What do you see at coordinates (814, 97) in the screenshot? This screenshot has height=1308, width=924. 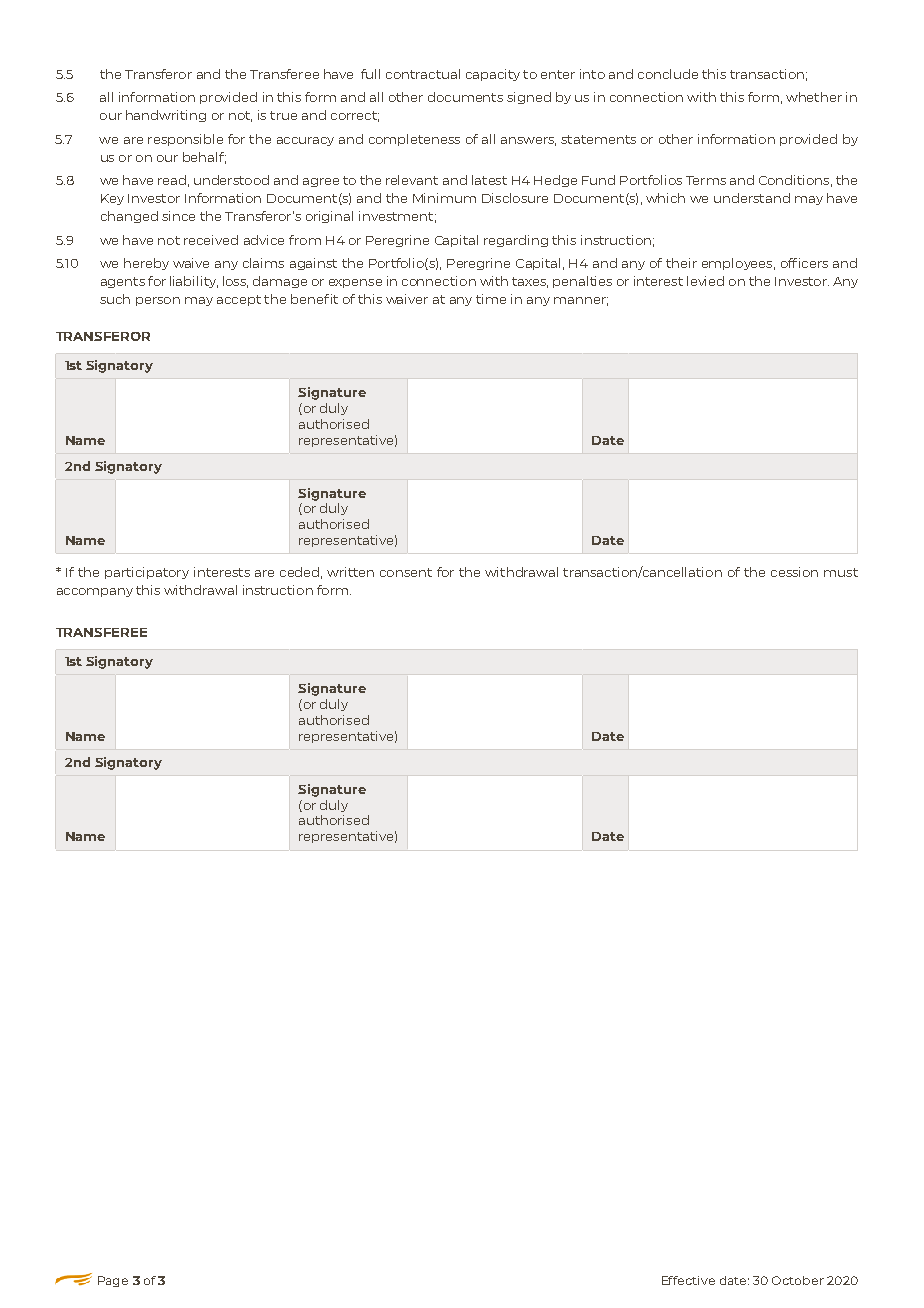 I see `whether` at bounding box center [814, 97].
